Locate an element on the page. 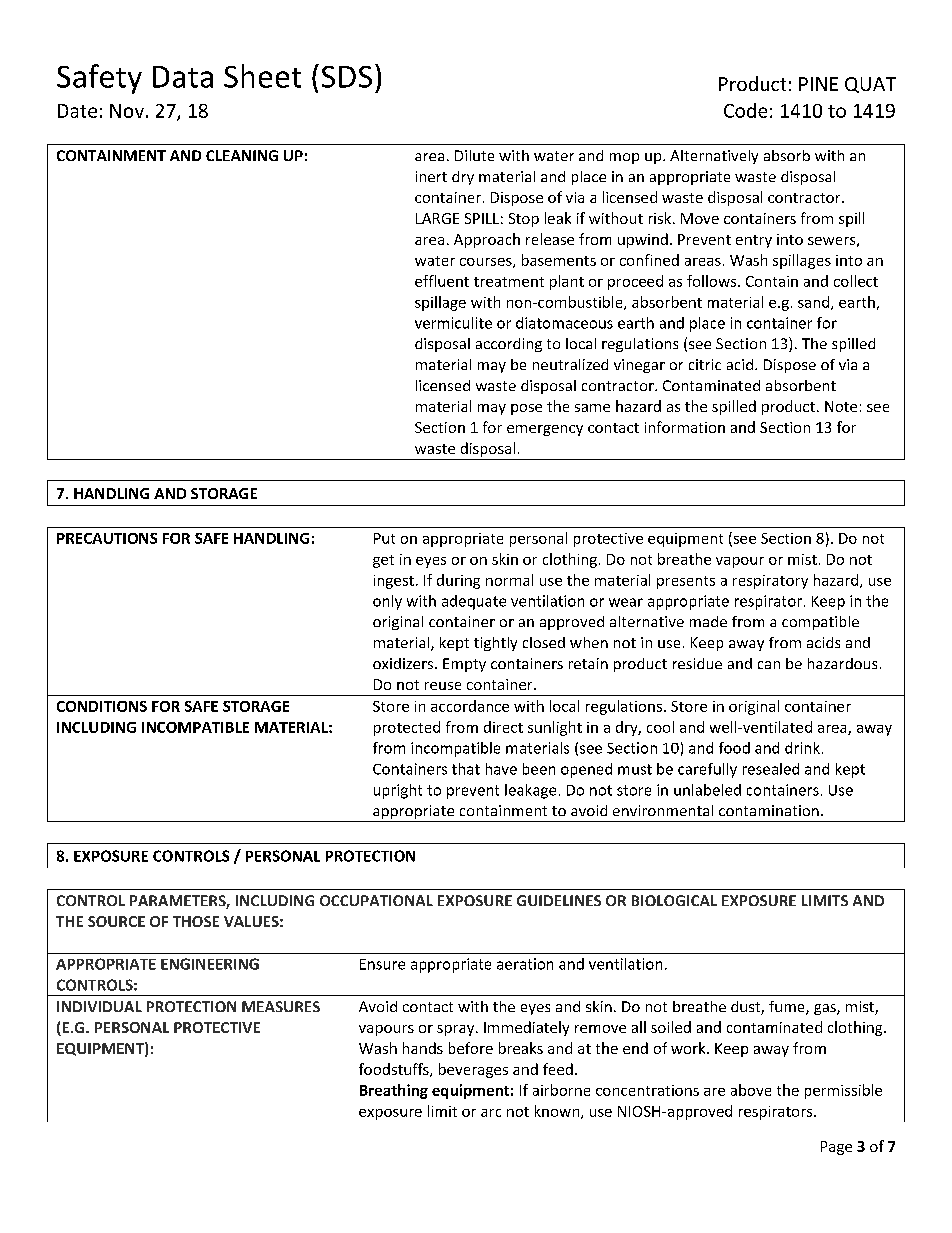 The image size is (952, 1233). Dilute is located at coordinates (474, 155).
